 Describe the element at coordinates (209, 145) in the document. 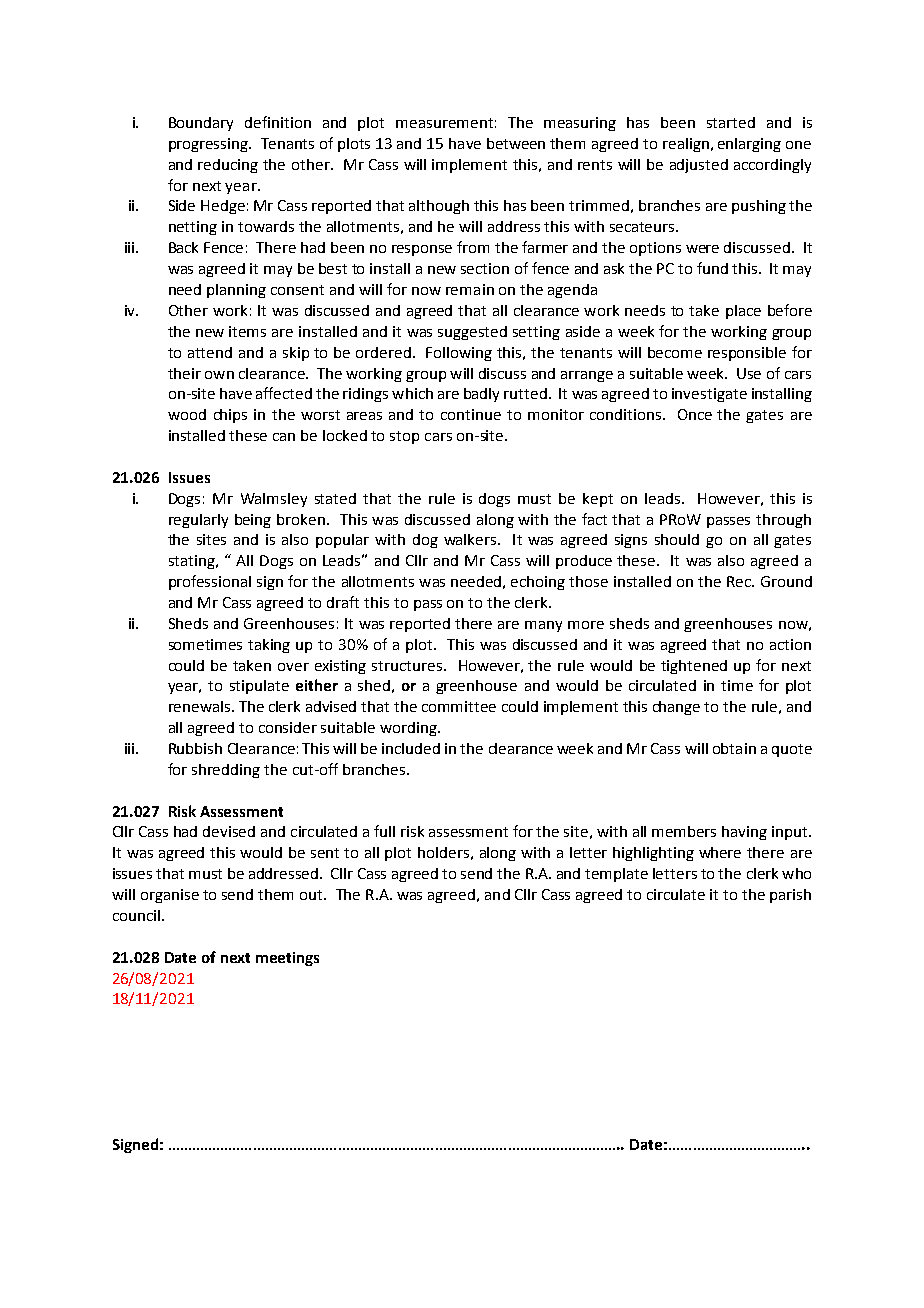

I see `progressing` at that location.
